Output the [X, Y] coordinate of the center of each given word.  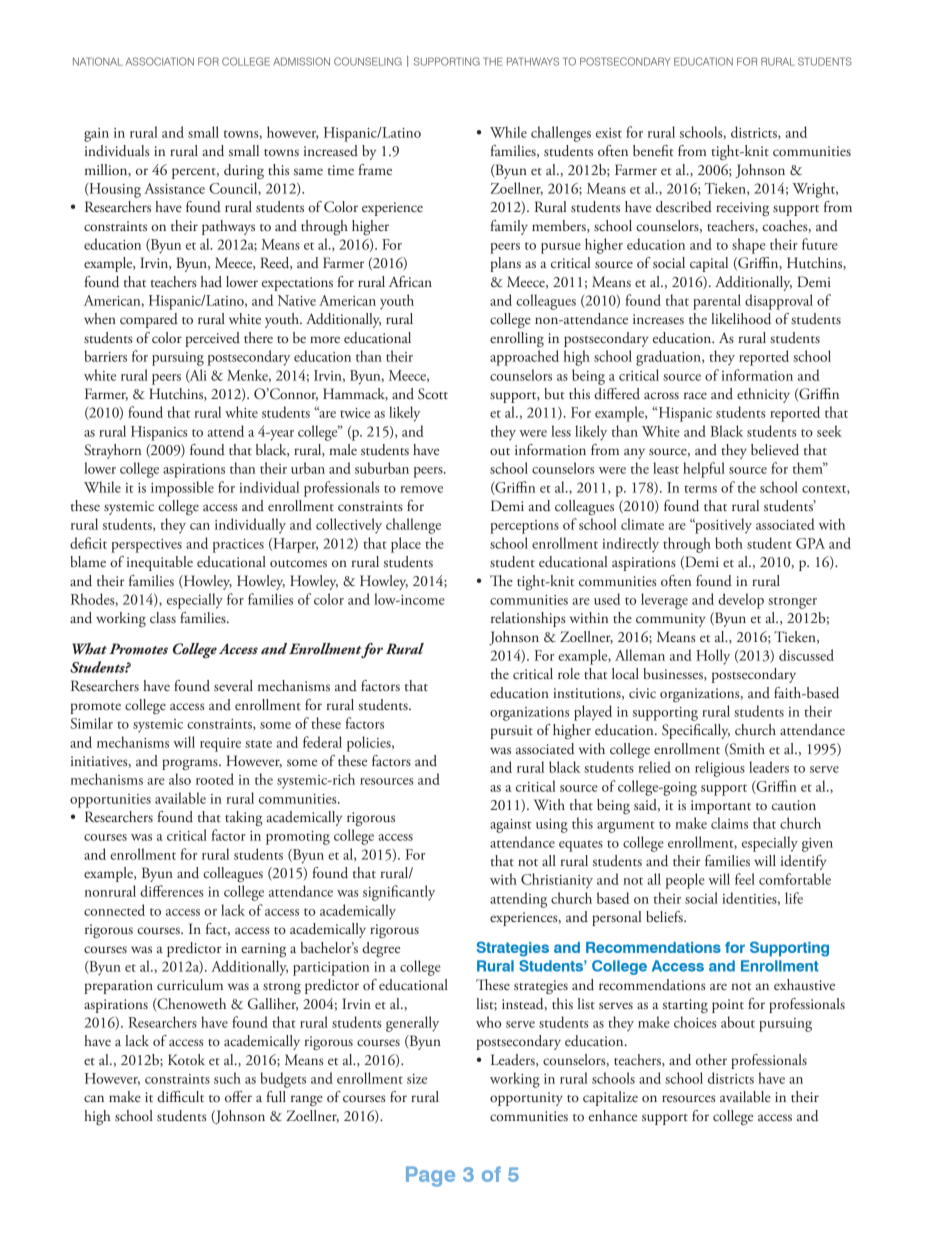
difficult [180, 1097]
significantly [399, 893]
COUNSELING [368, 61]
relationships [528, 619]
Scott [433, 394]
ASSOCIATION [160, 61]
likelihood [741, 319]
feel [745, 879]
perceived [212, 339]
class [163, 617]
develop [741, 601]
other [711, 1059]
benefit [653, 150]
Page [430, 1176]
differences [171, 891]
